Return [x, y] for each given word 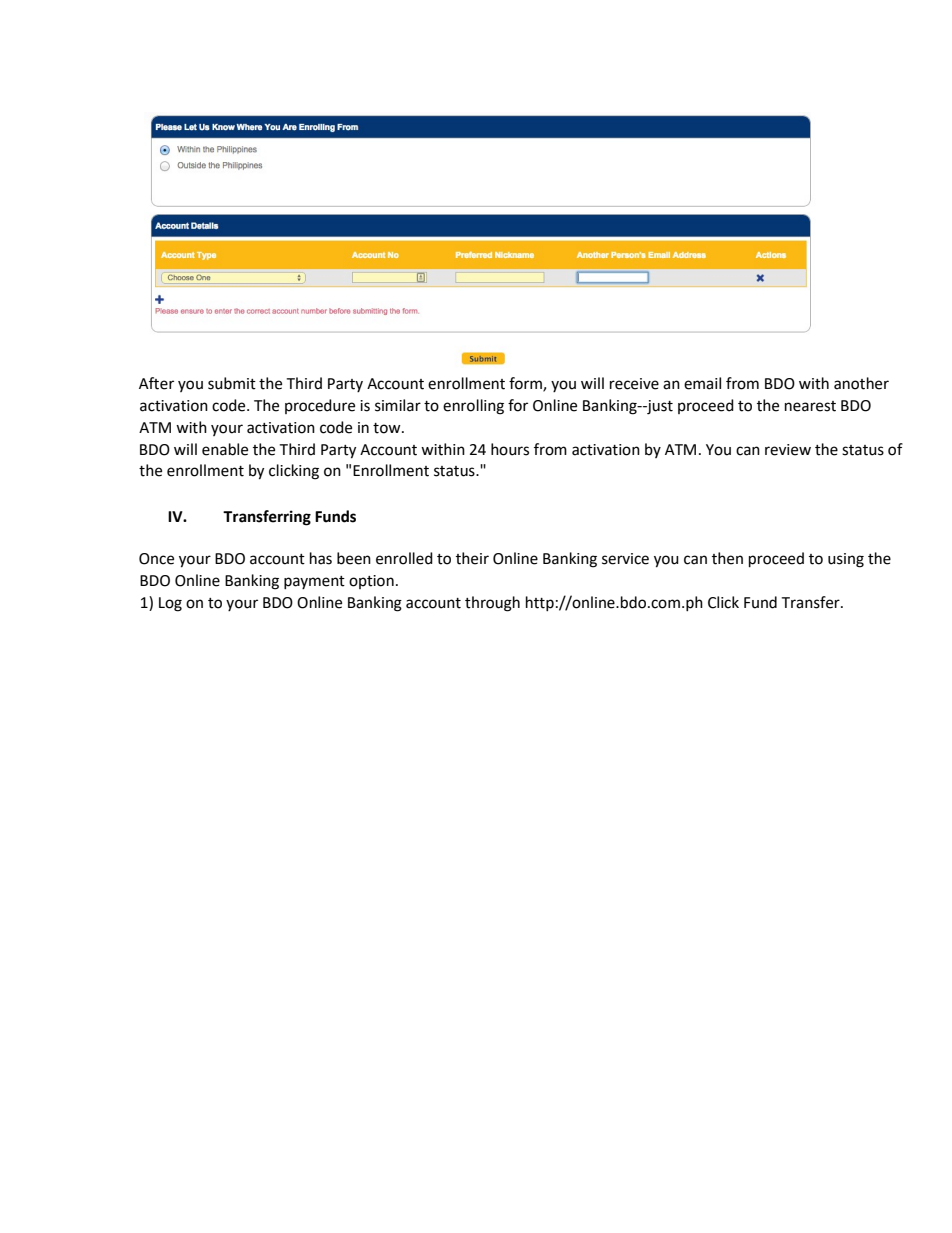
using [846, 560]
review [788, 450]
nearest [810, 406]
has [321, 558]
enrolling [473, 407]
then [727, 558]
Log [170, 604]
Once [156, 559]
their [472, 558]
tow [388, 428]
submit [232, 383]
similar [398, 405]
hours [510, 449]
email [702, 383]
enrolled [404, 558]
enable [225, 449]
